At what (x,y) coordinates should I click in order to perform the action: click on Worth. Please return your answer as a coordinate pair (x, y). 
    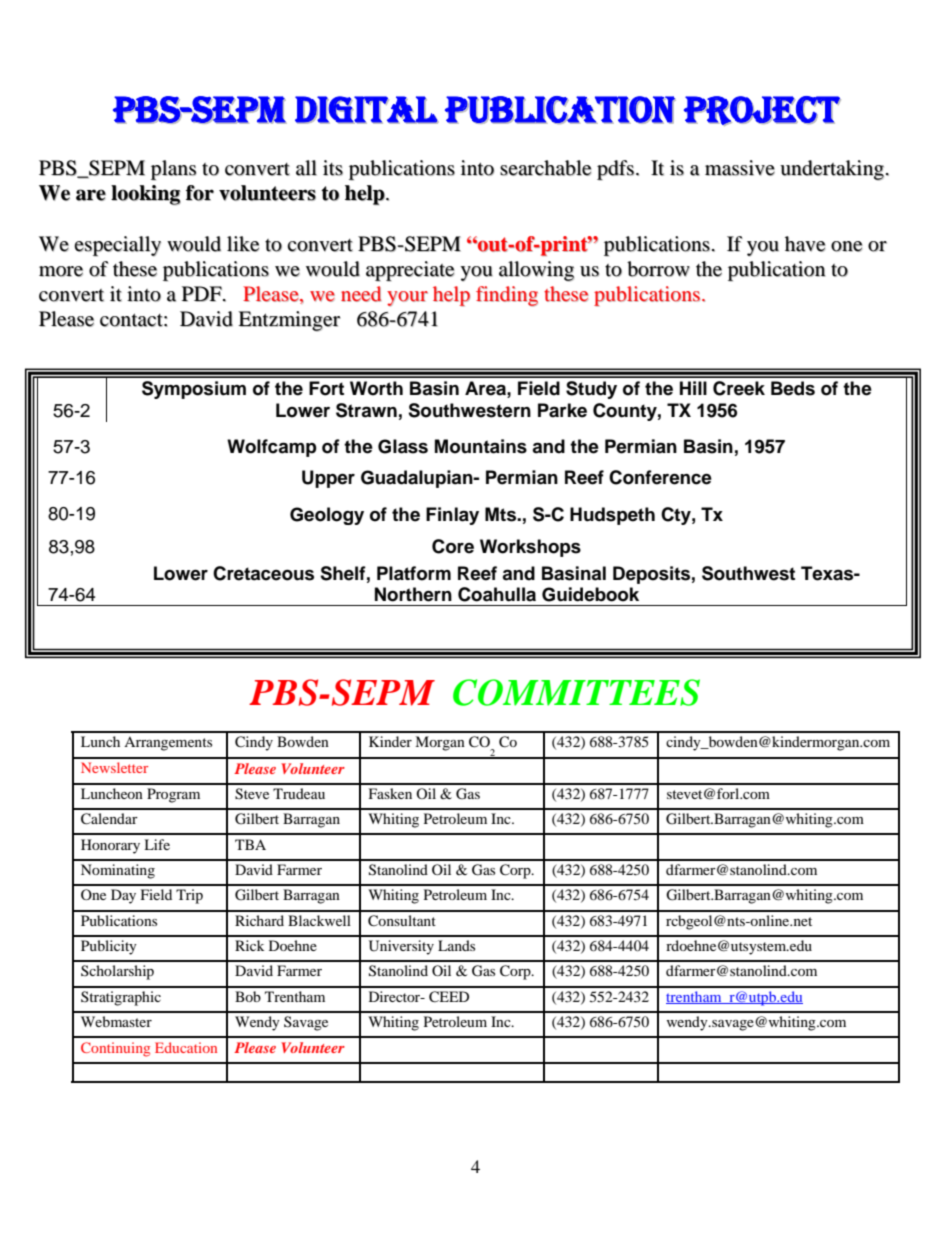
    Looking at the image, I should click on (376, 388).
